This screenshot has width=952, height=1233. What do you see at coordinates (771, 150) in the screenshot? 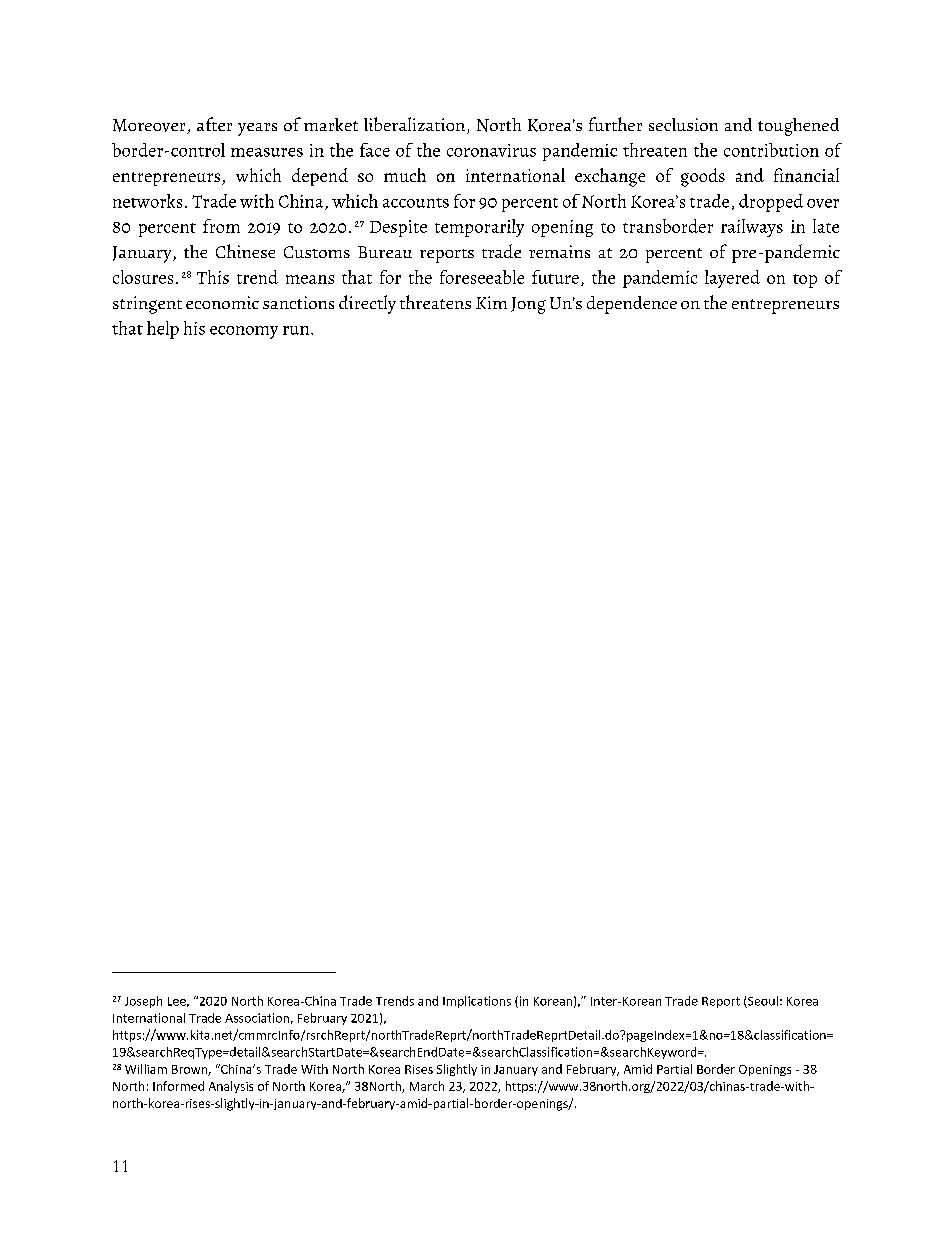
I see `contribution` at bounding box center [771, 150].
